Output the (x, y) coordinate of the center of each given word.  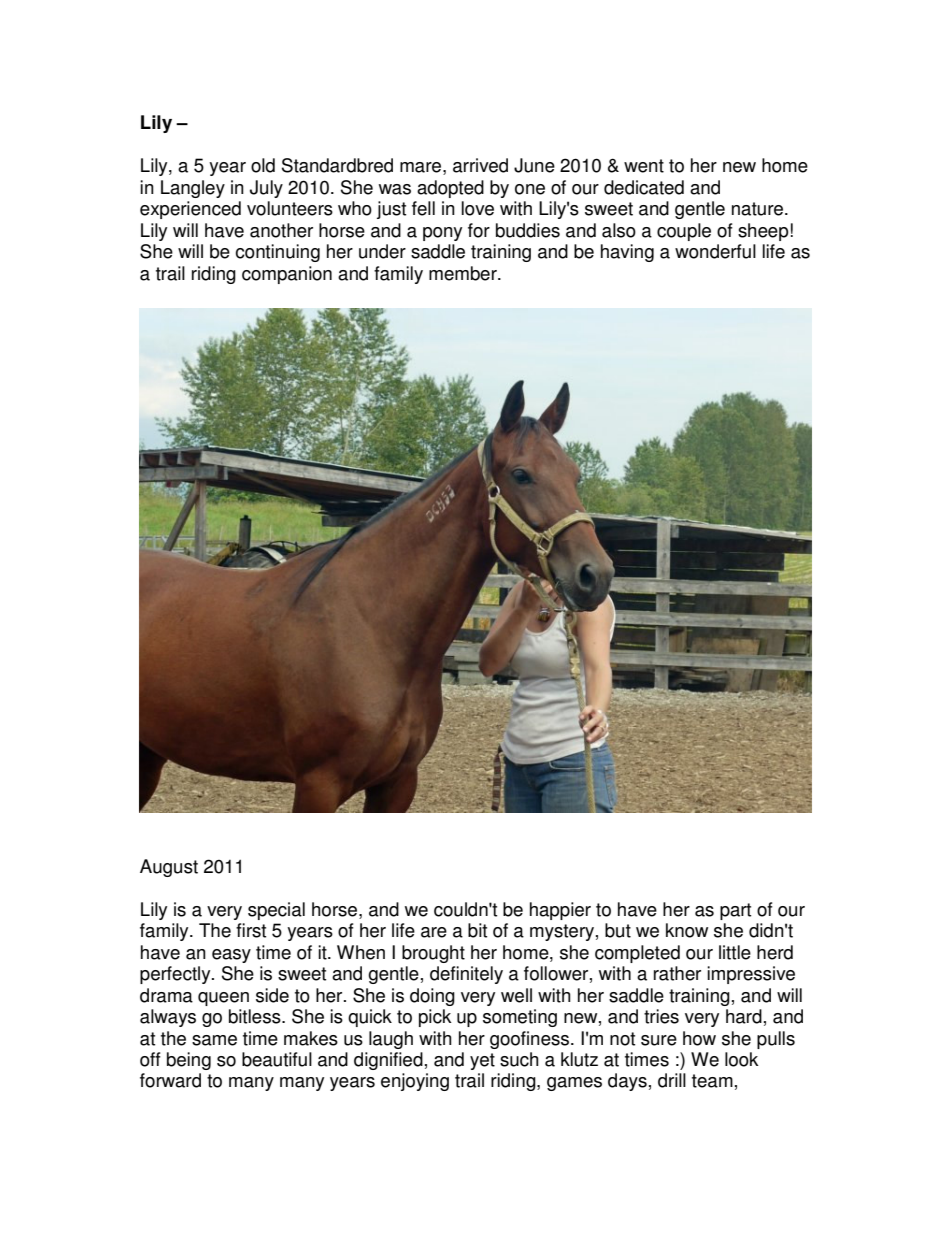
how (699, 1038)
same (214, 1040)
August (169, 868)
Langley (193, 189)
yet (482, 1061)
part (735, 911)
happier (560, 911)
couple (684, 232)
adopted (450, 189)
